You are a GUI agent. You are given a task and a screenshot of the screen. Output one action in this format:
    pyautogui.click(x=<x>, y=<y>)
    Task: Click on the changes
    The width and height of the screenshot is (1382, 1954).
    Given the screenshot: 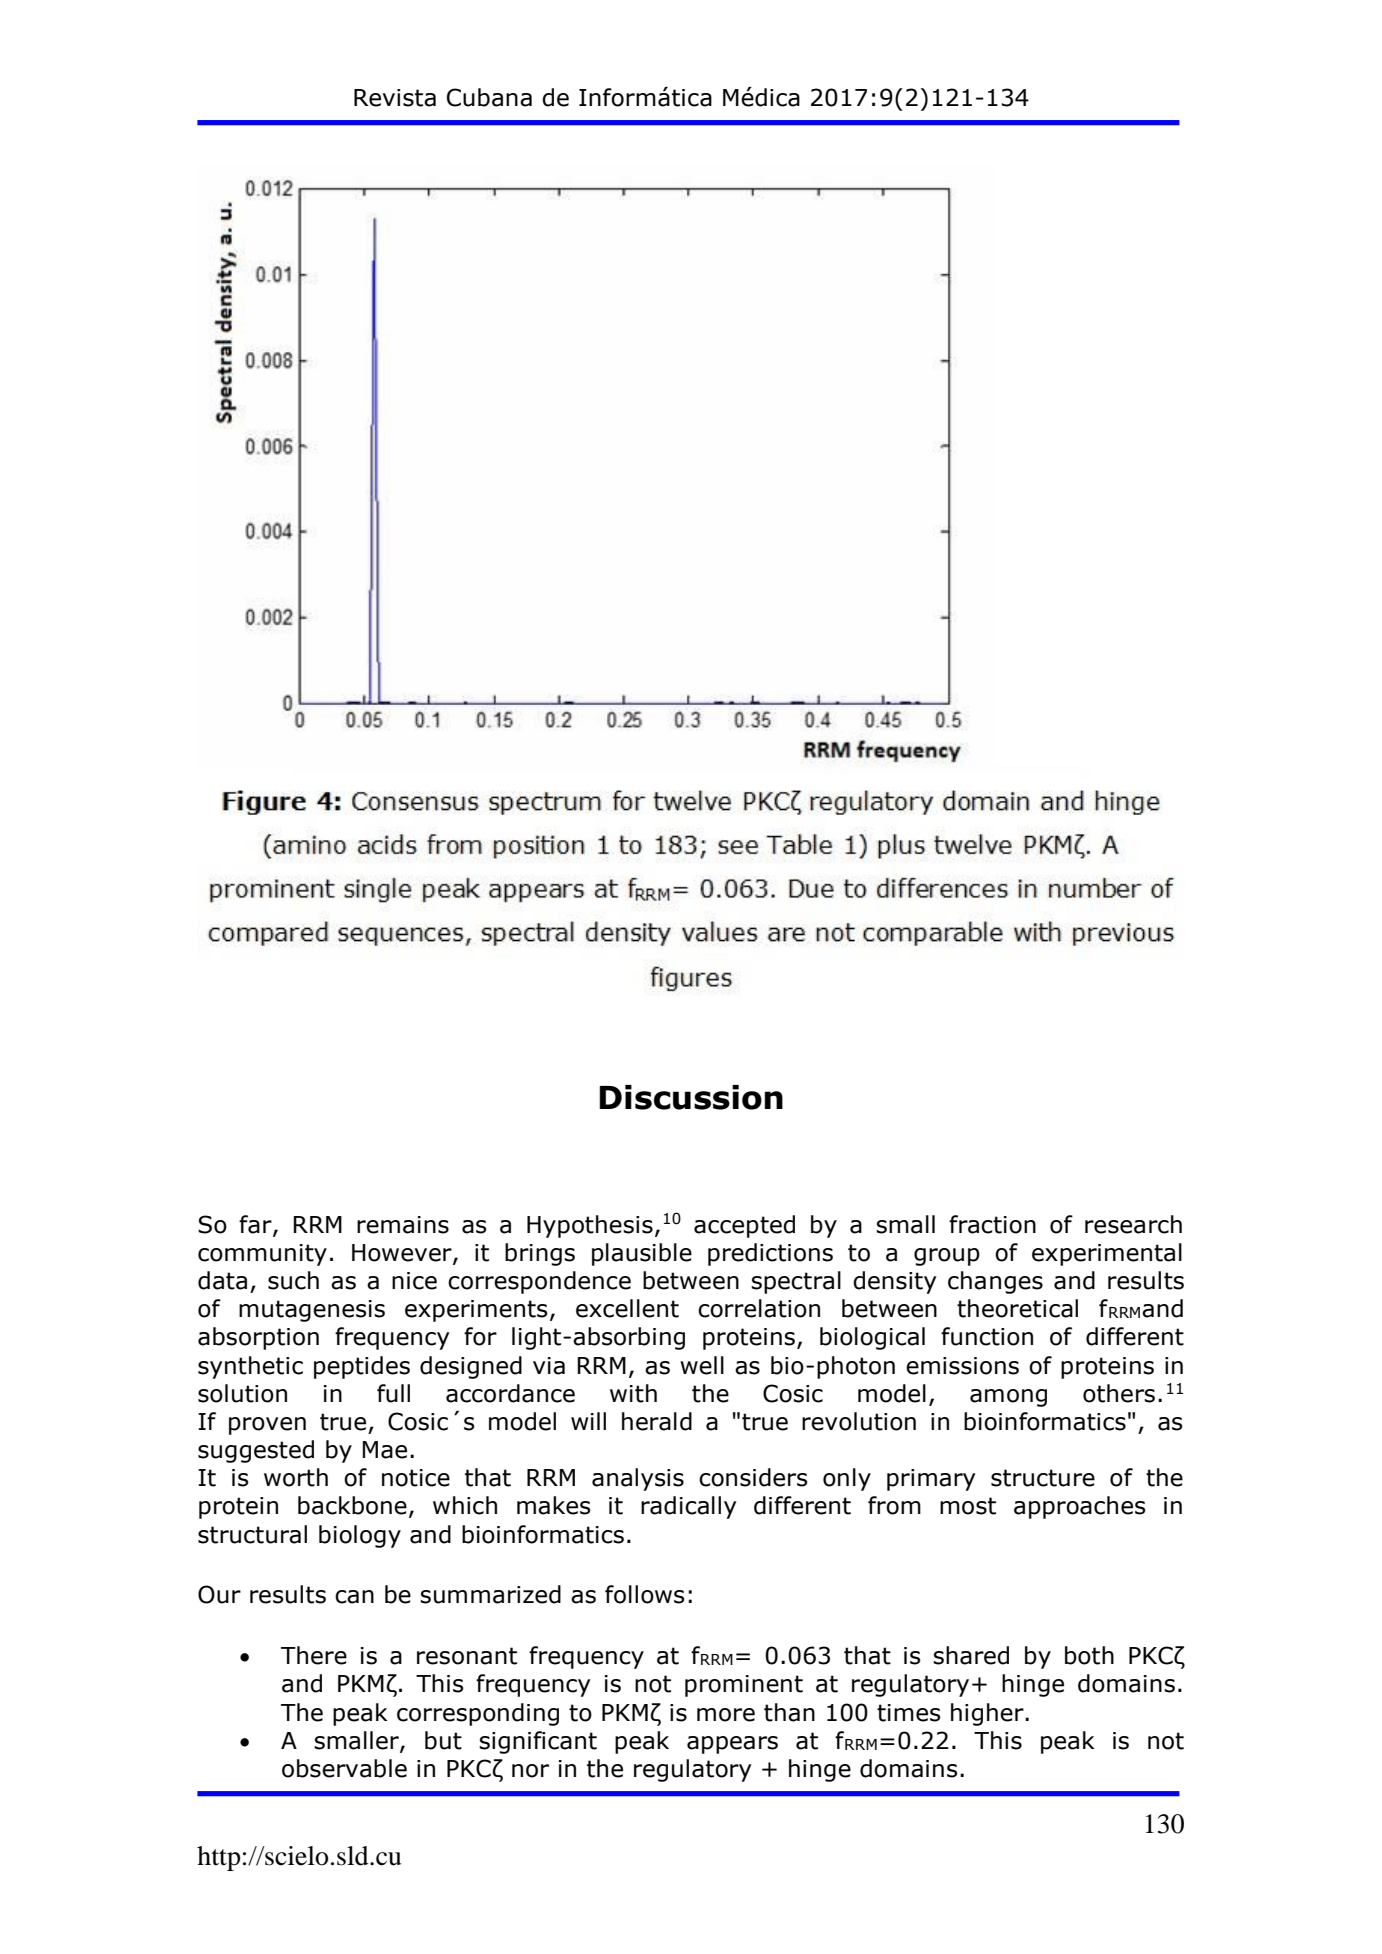 What is the action you would take?
    pyautogui.click(x=995, y=1282)
